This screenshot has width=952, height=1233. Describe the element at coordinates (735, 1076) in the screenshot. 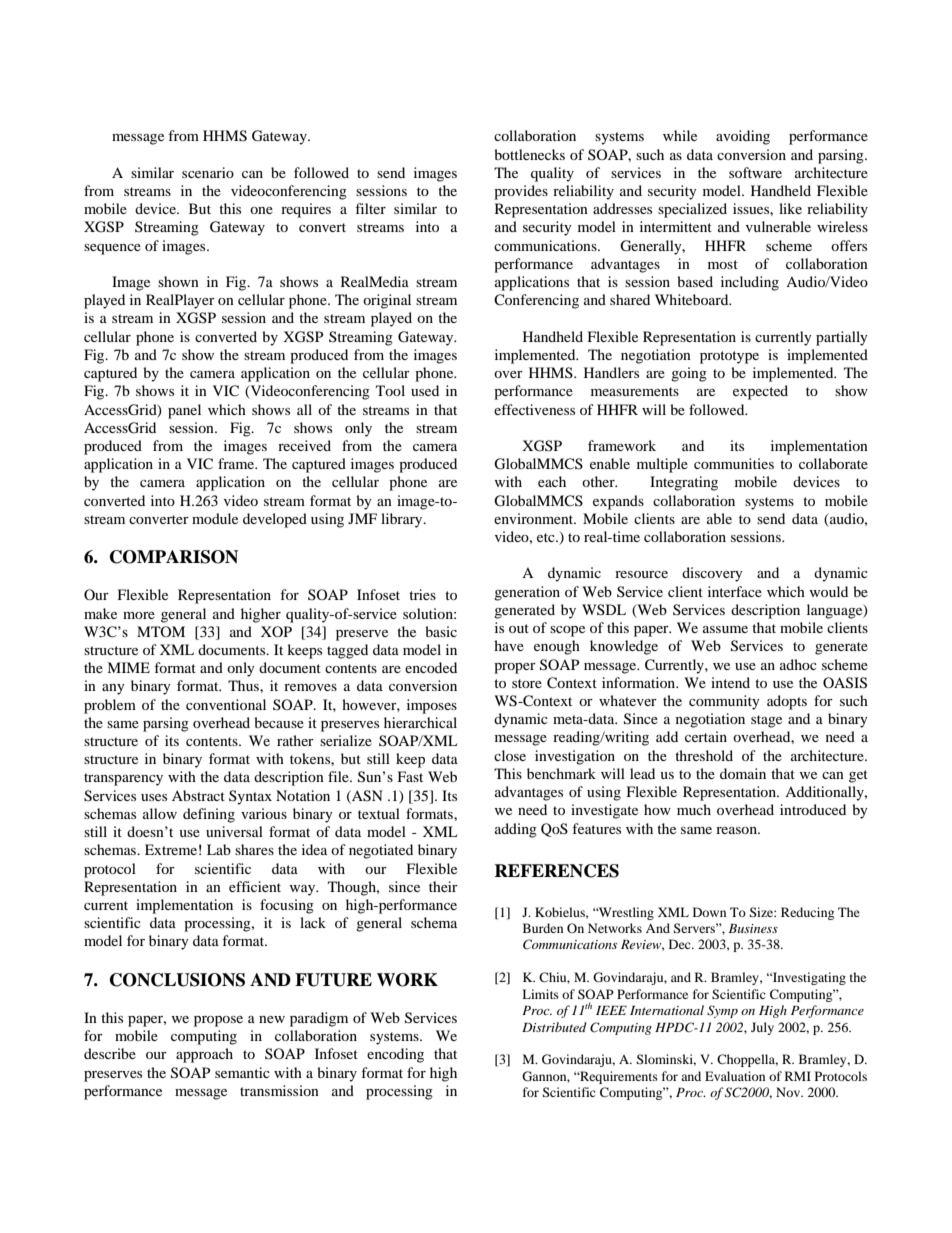

I see `Evaluation` at that location.
